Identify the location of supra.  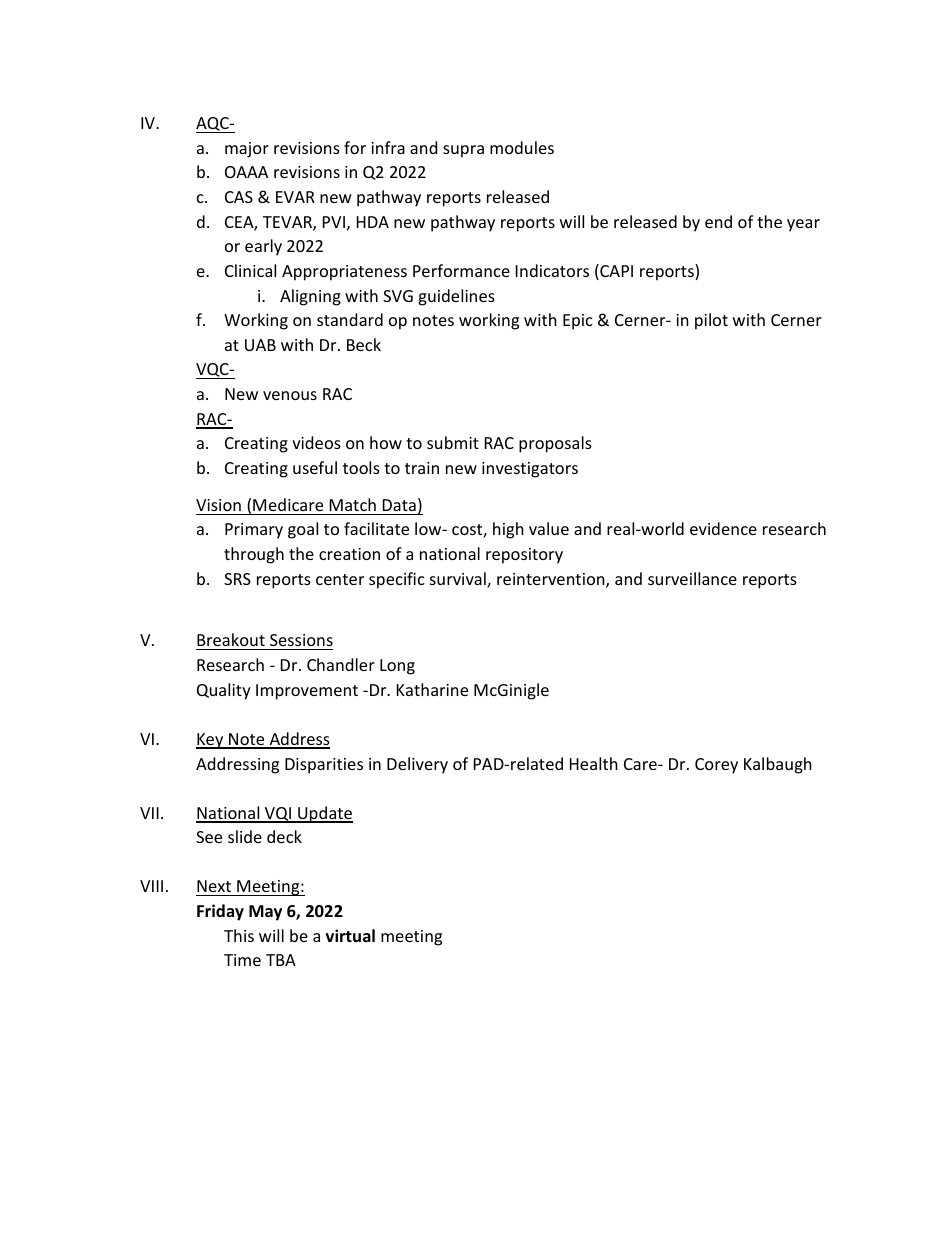
(463, 151).
